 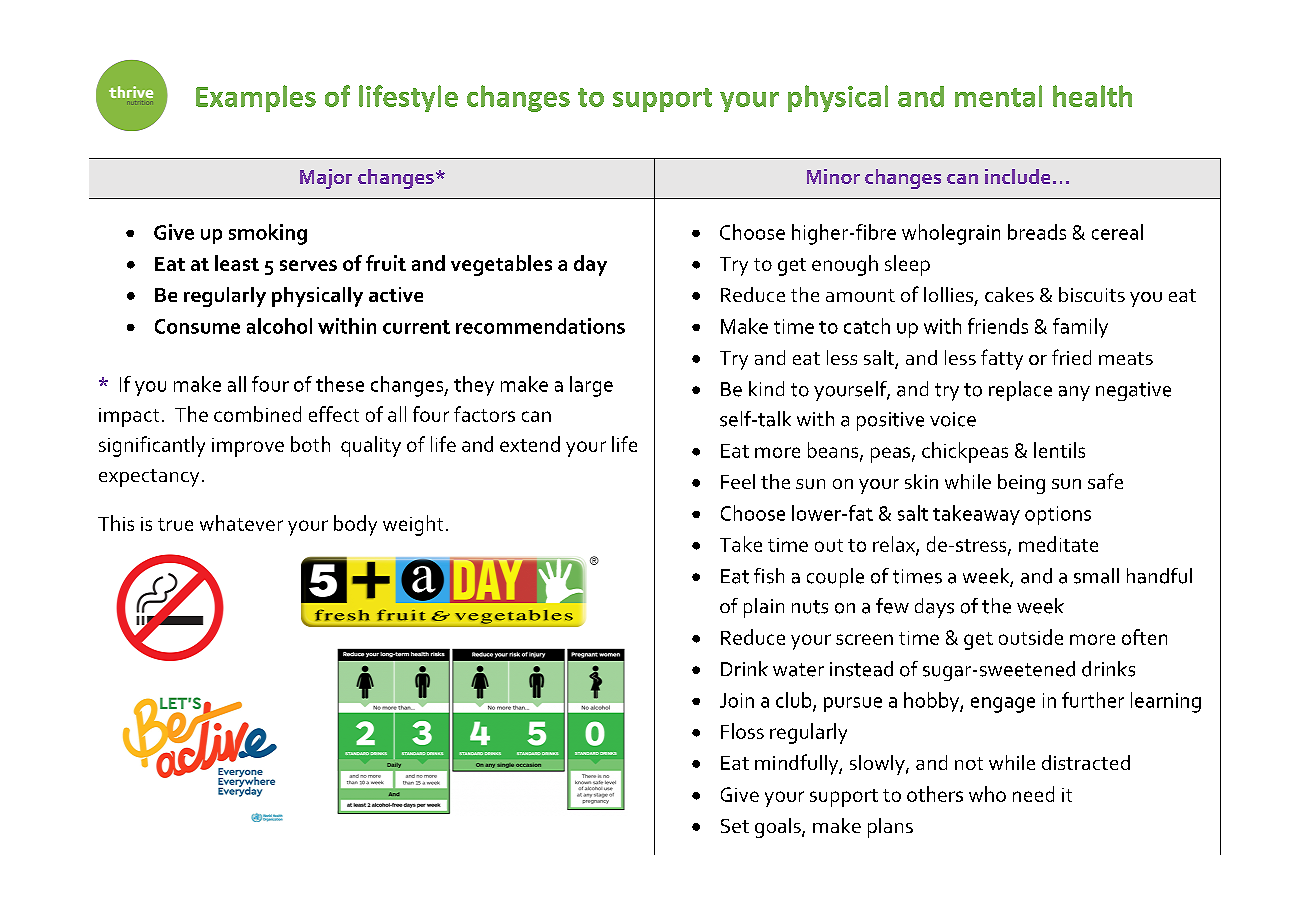 What do you see at coordinates (833, 176) in the page?
I see `Minor` at bounding box center [833, 176].
